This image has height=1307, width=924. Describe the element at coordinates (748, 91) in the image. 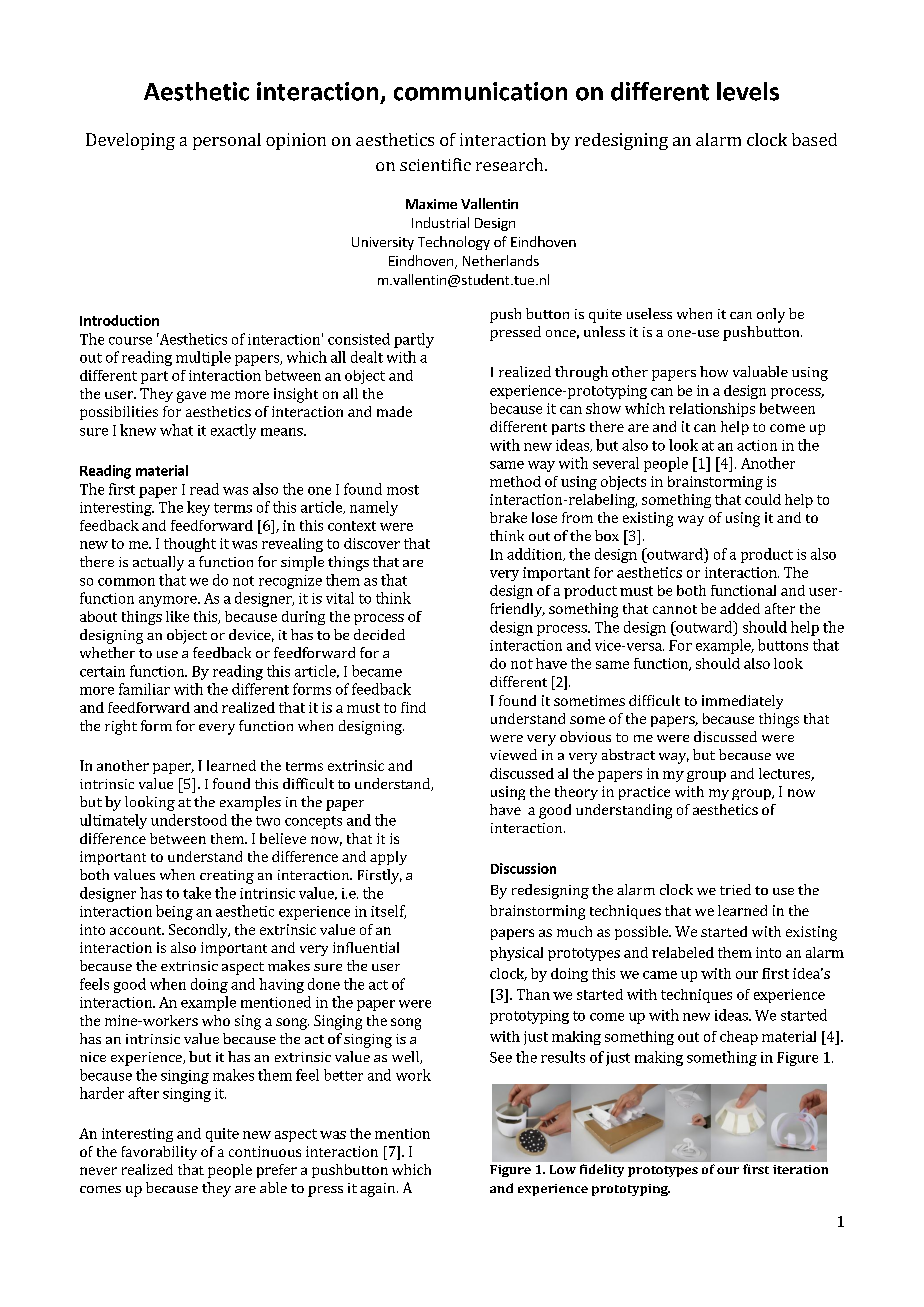

I see `levels` at that location.
